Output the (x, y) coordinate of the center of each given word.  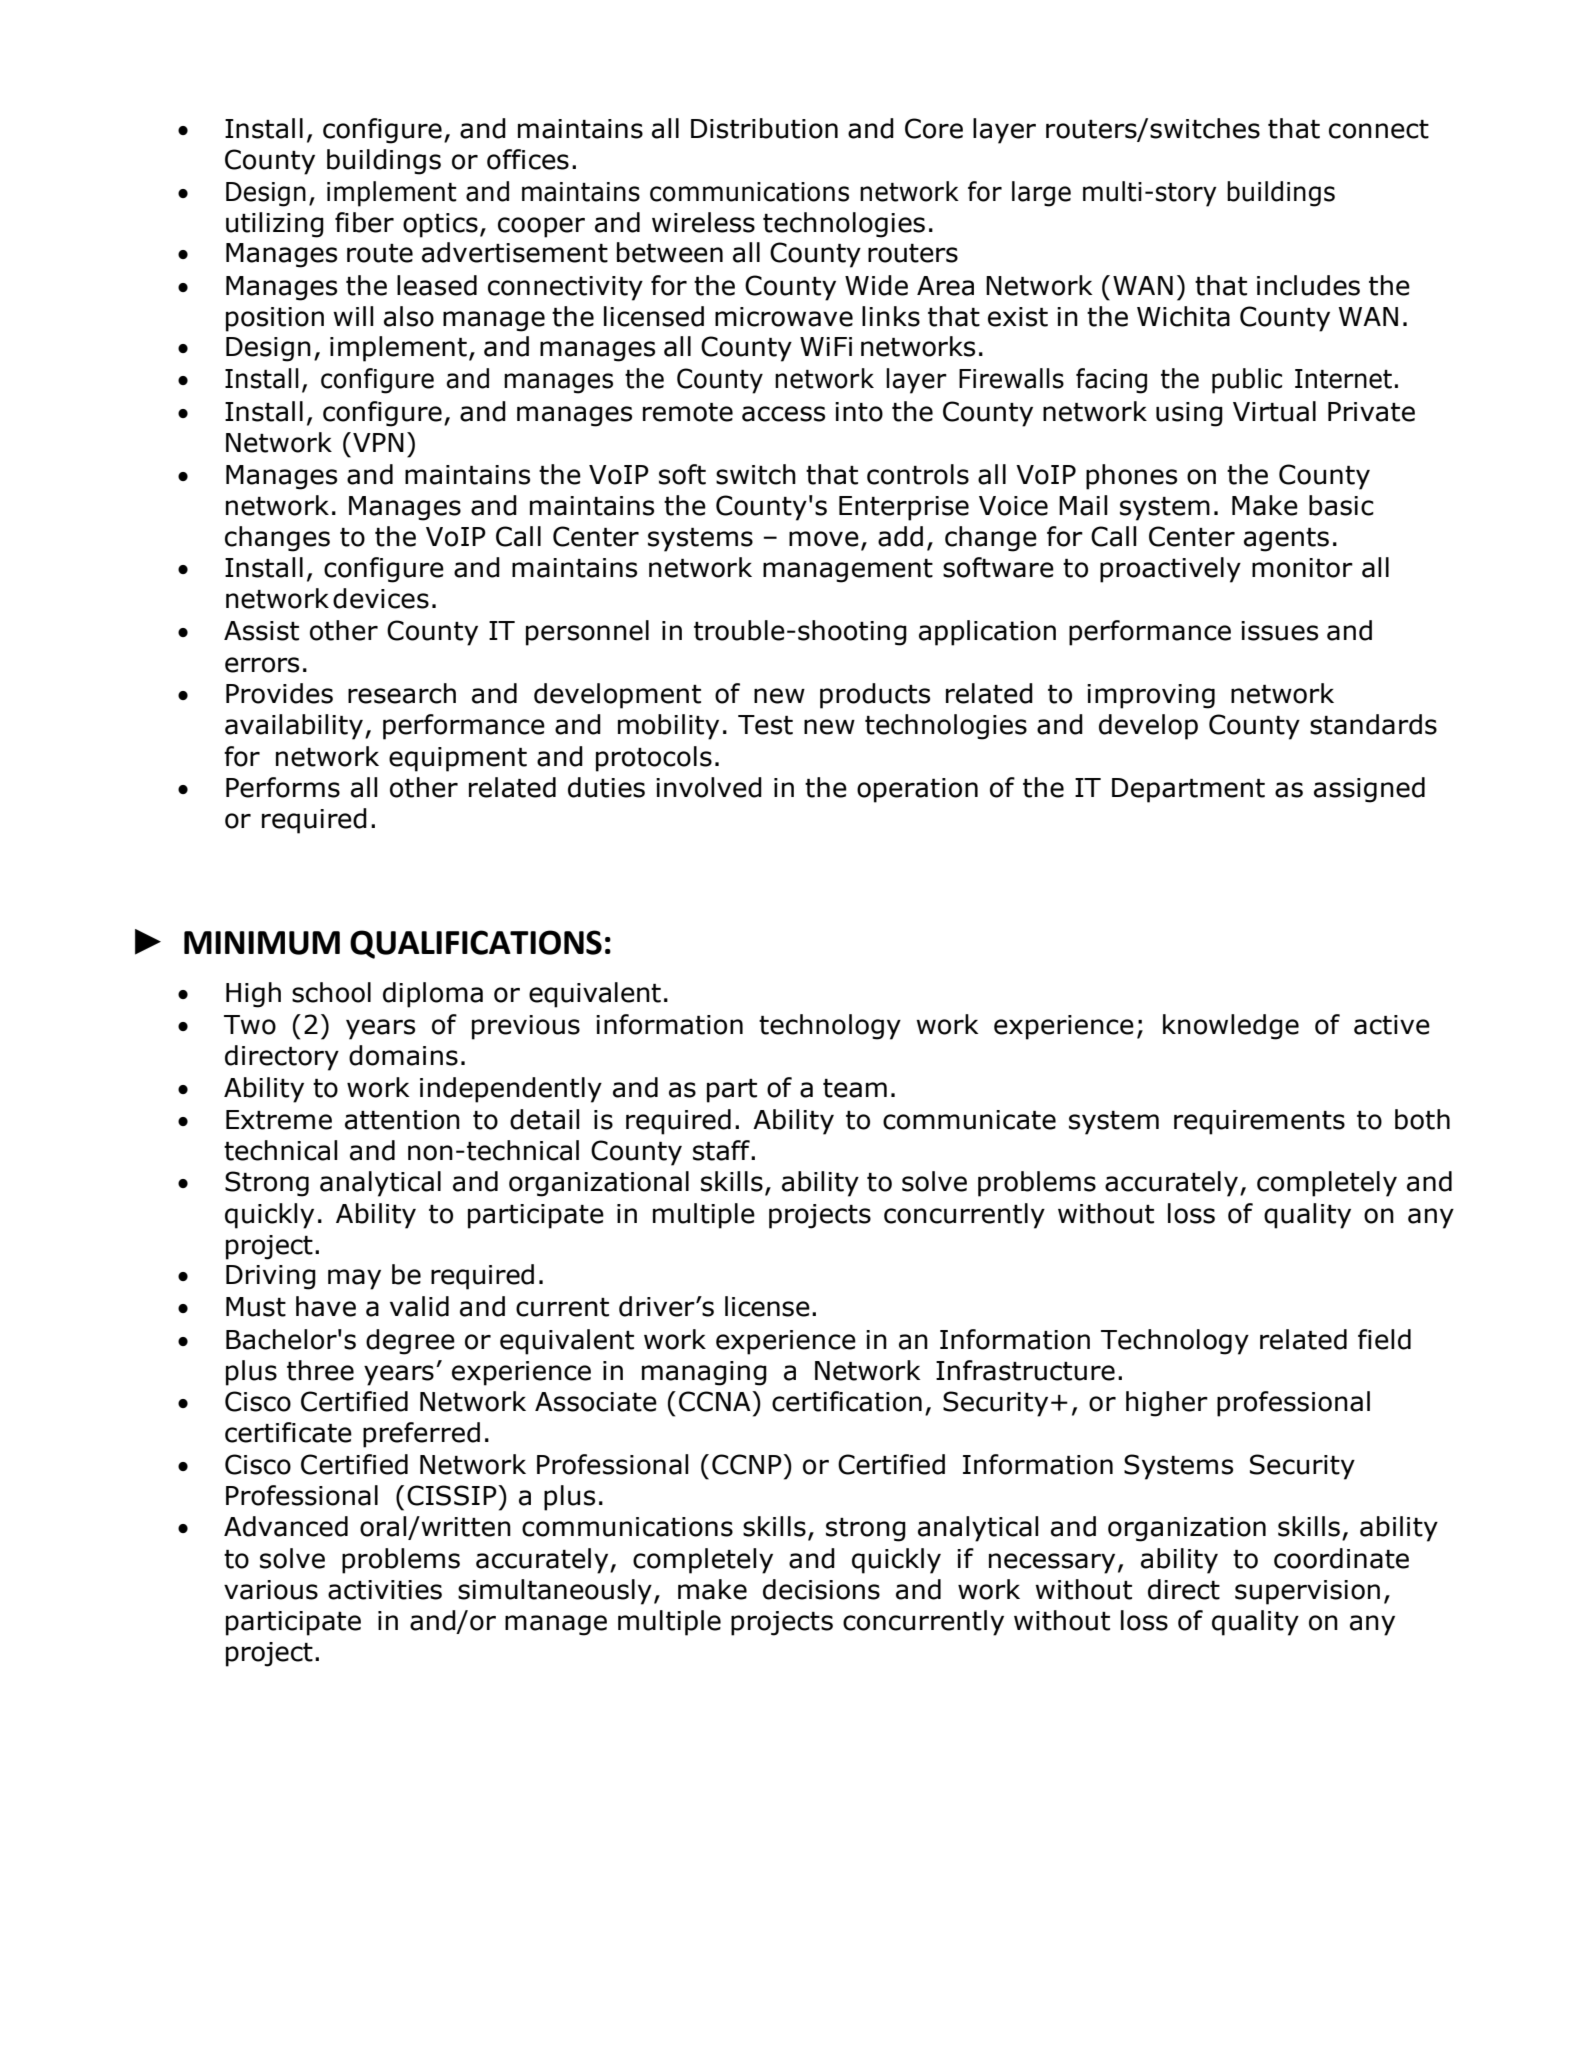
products (875, 696)
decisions (821, 1589)
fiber (364, 222)
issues (1279, 631)
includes (1308, 285)
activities (385, 1590)
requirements (1259, 1122)
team (855, 1088)
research (402, 693)
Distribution (764, 128)
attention (402, 1120)
